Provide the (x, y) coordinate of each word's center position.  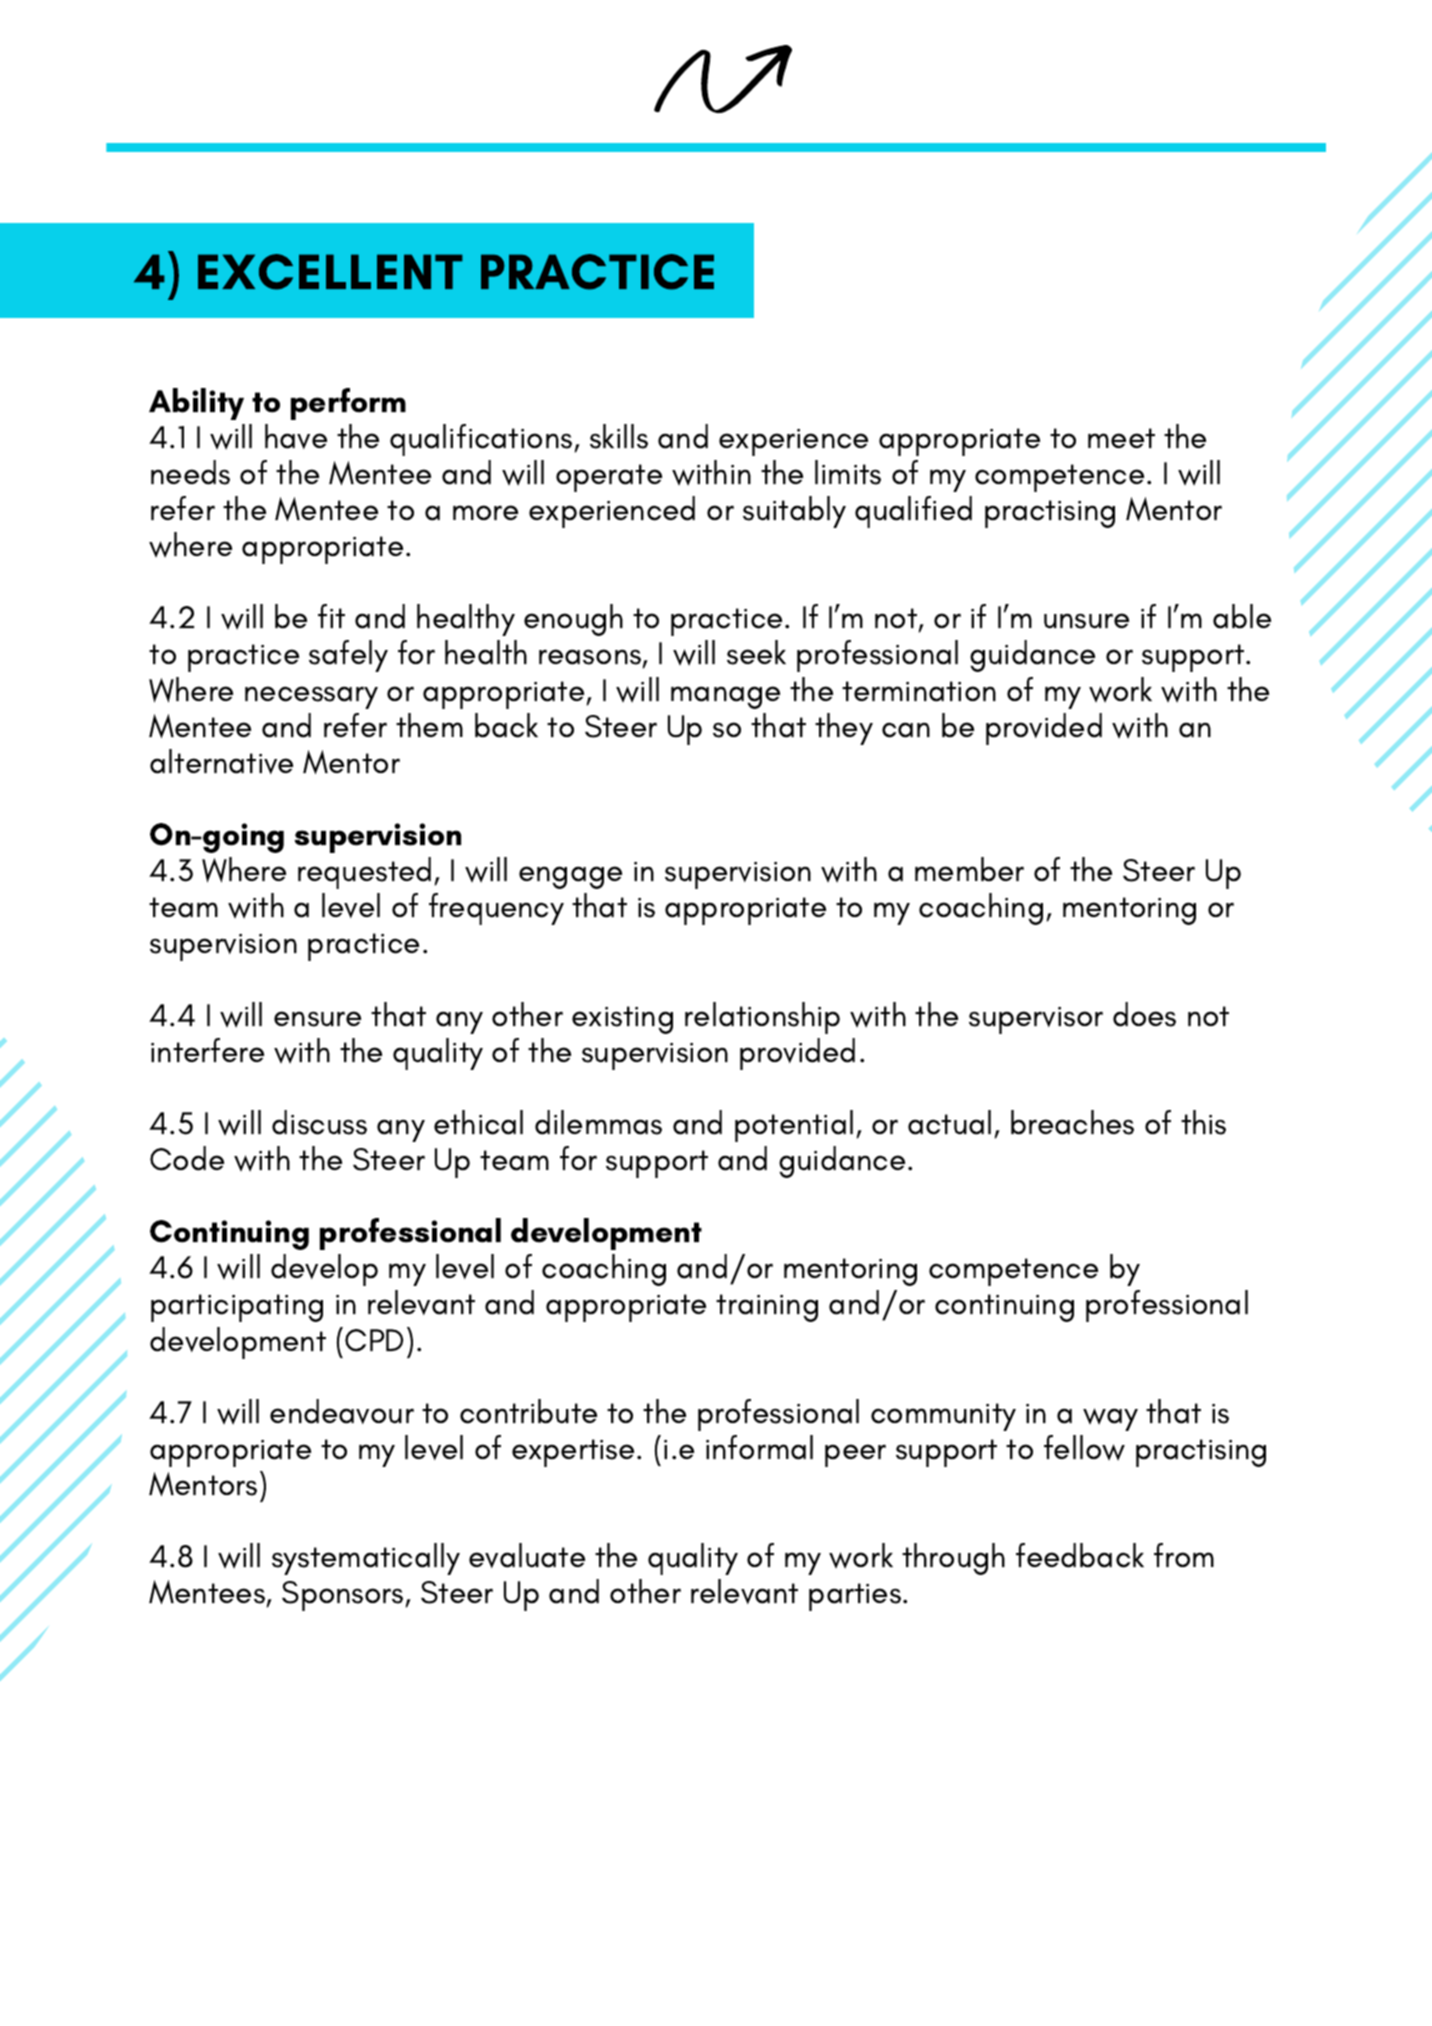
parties (855, 1597)
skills (619, 436)
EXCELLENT (330, 272)
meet (1121, 438)
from (1184, 1555)
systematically (366, 1559)
